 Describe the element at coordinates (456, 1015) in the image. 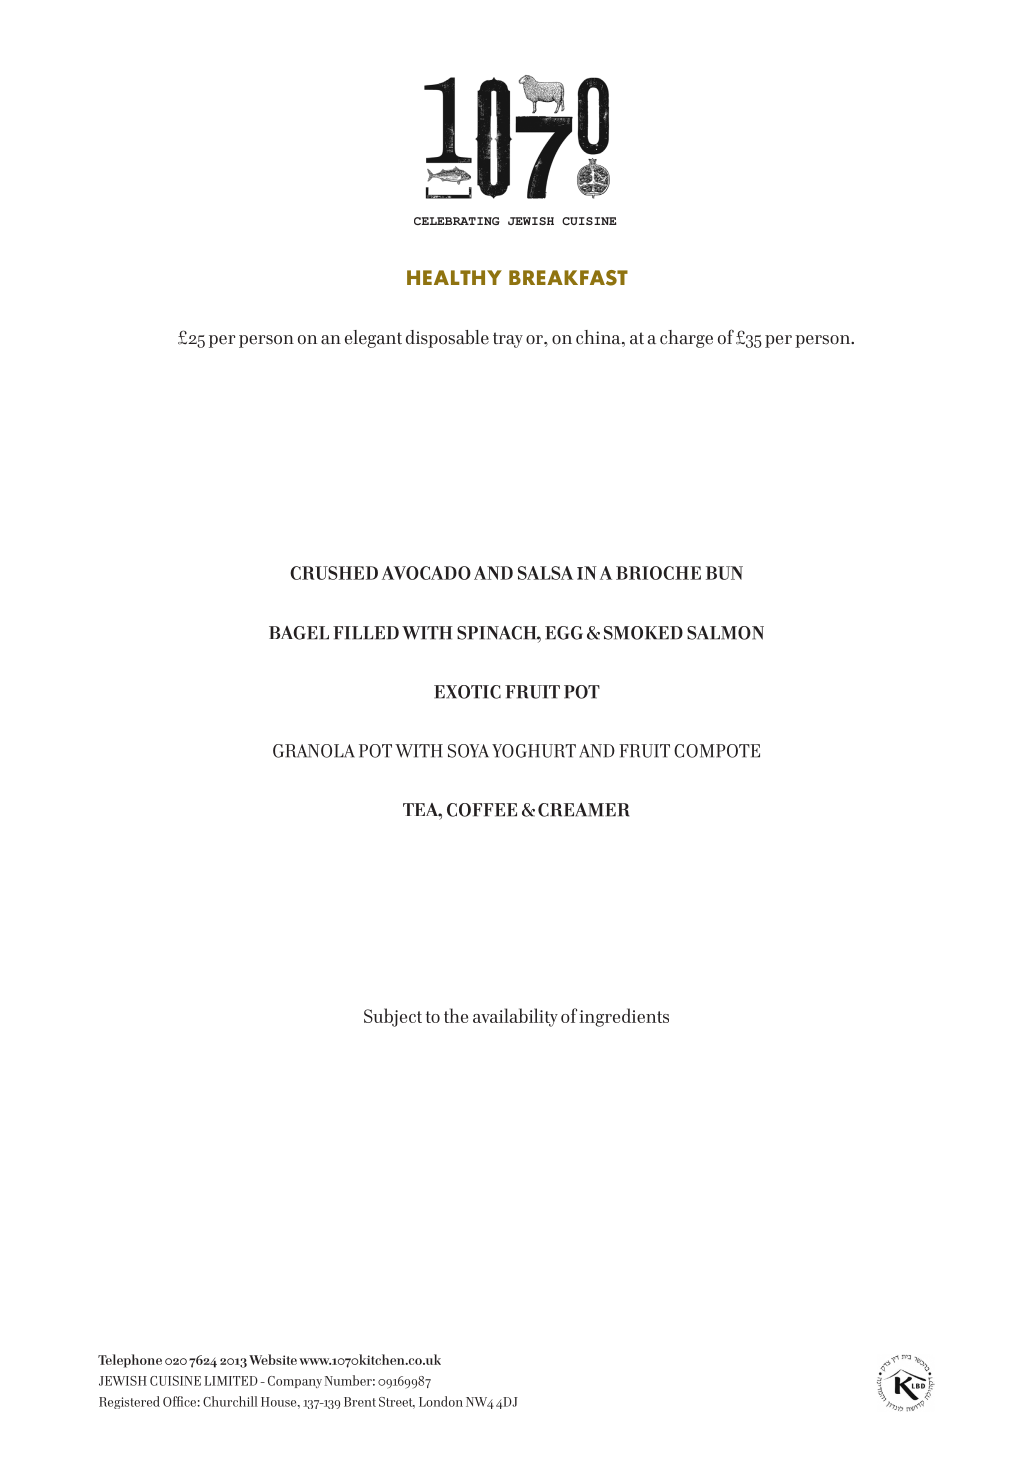

I see `the` at that location.
